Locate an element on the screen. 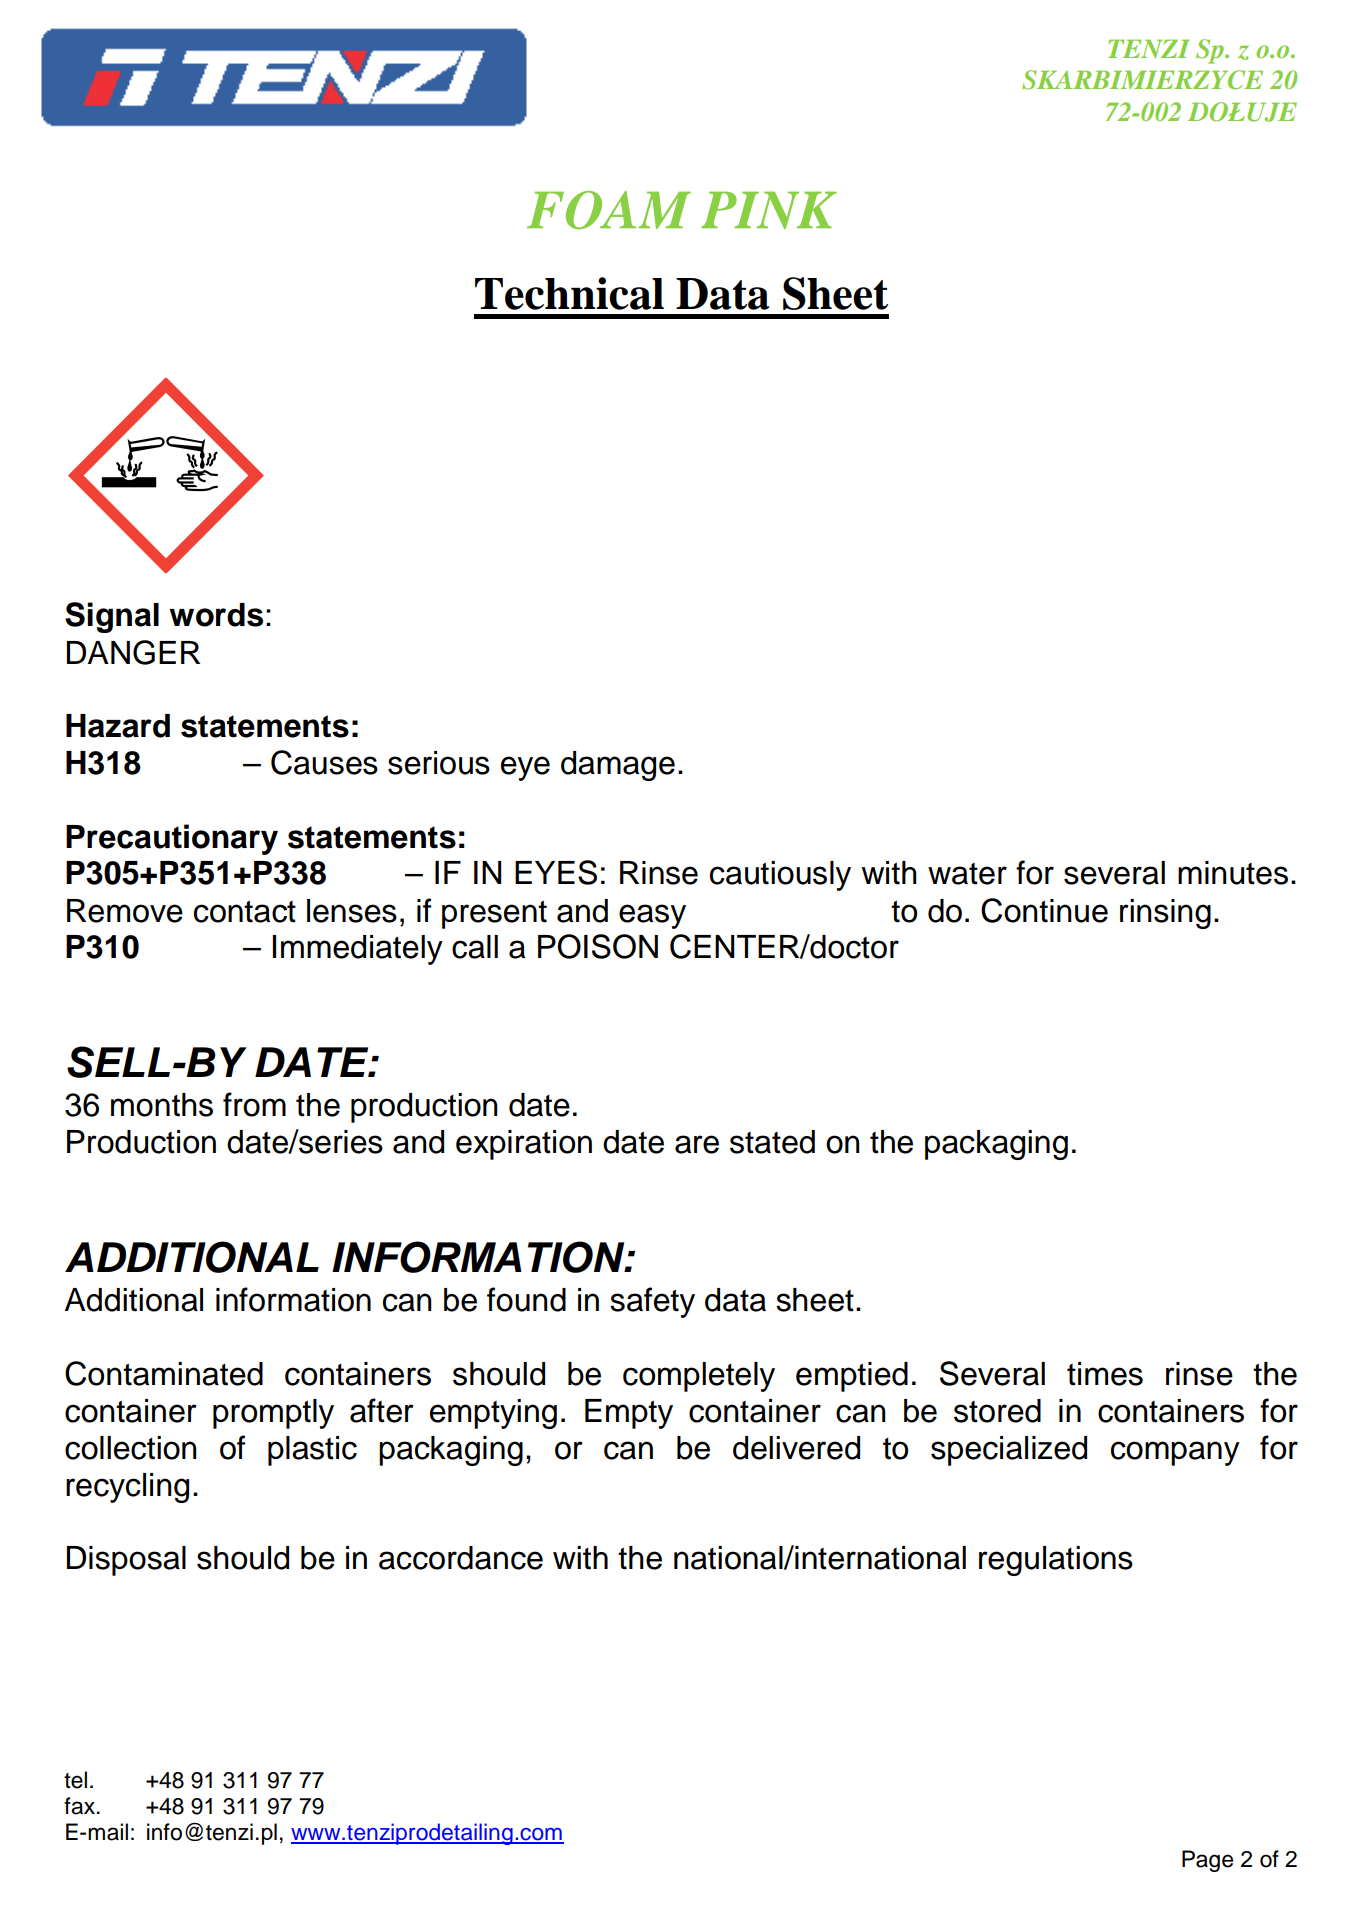 The width and height of the screenshot is (1362, 1928). Continue is located at coordinates (1044, 910).
